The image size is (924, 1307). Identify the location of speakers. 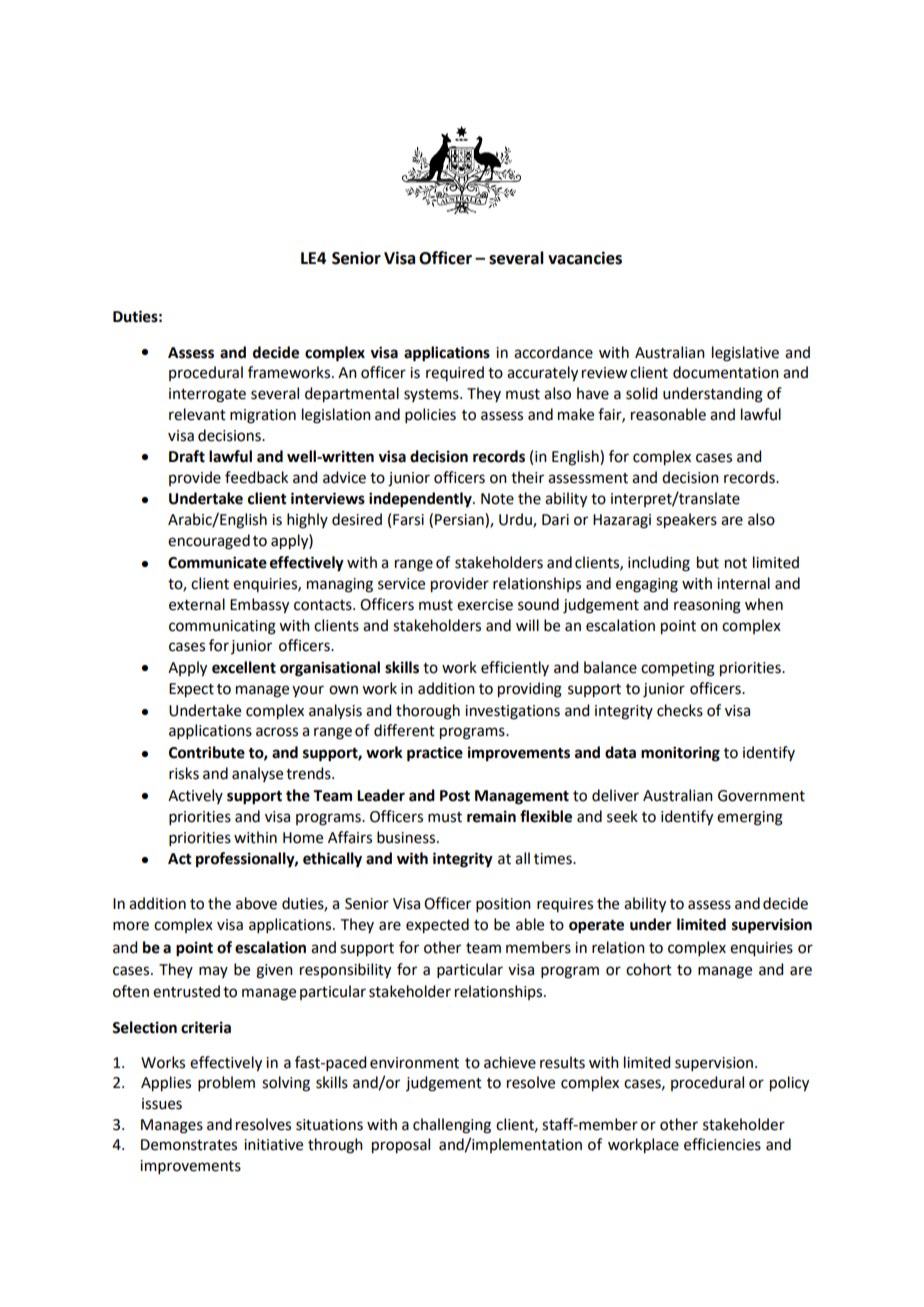
(686, 521).
